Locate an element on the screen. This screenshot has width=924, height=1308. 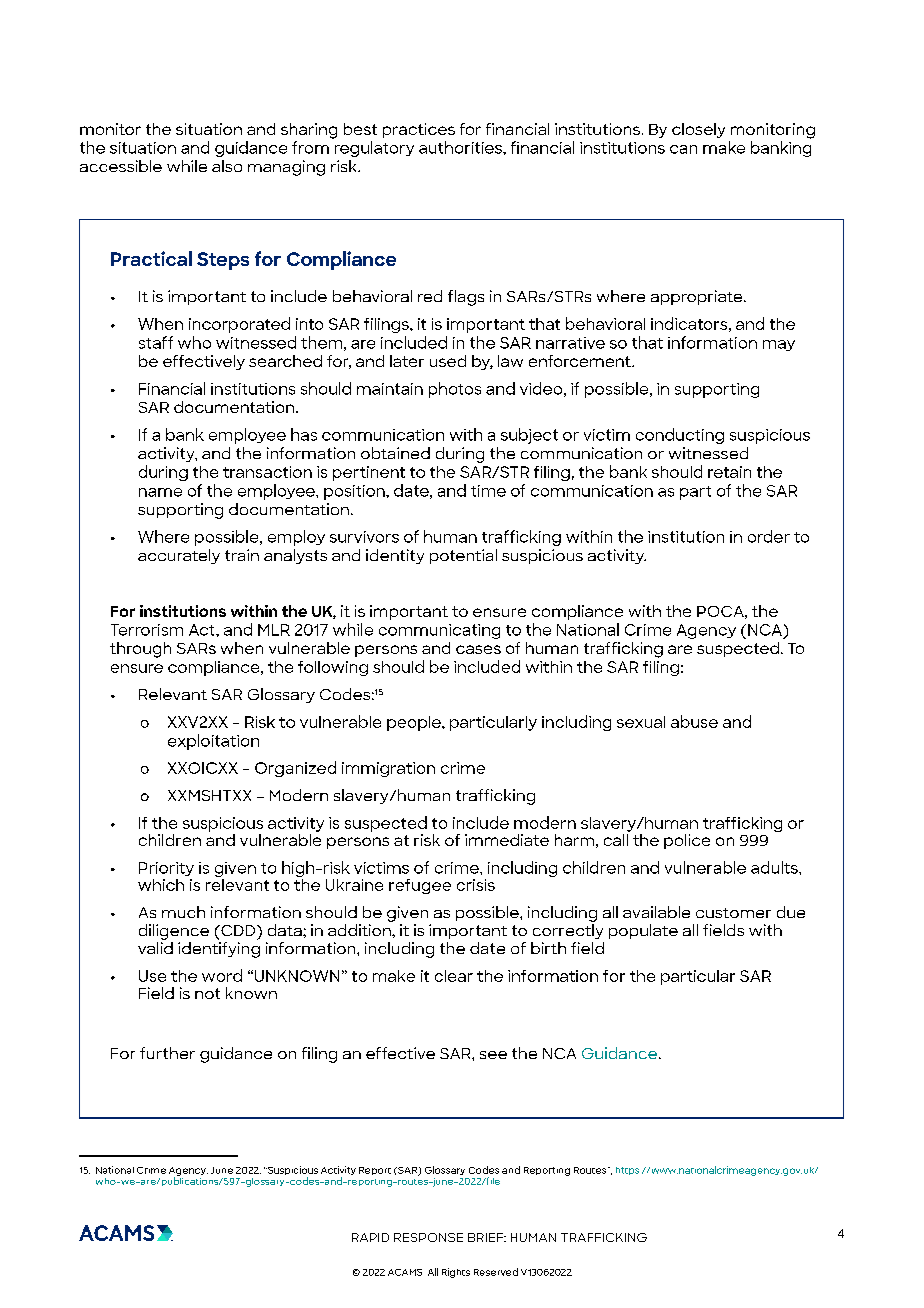
conducting is located at coordinates (680, 436).
